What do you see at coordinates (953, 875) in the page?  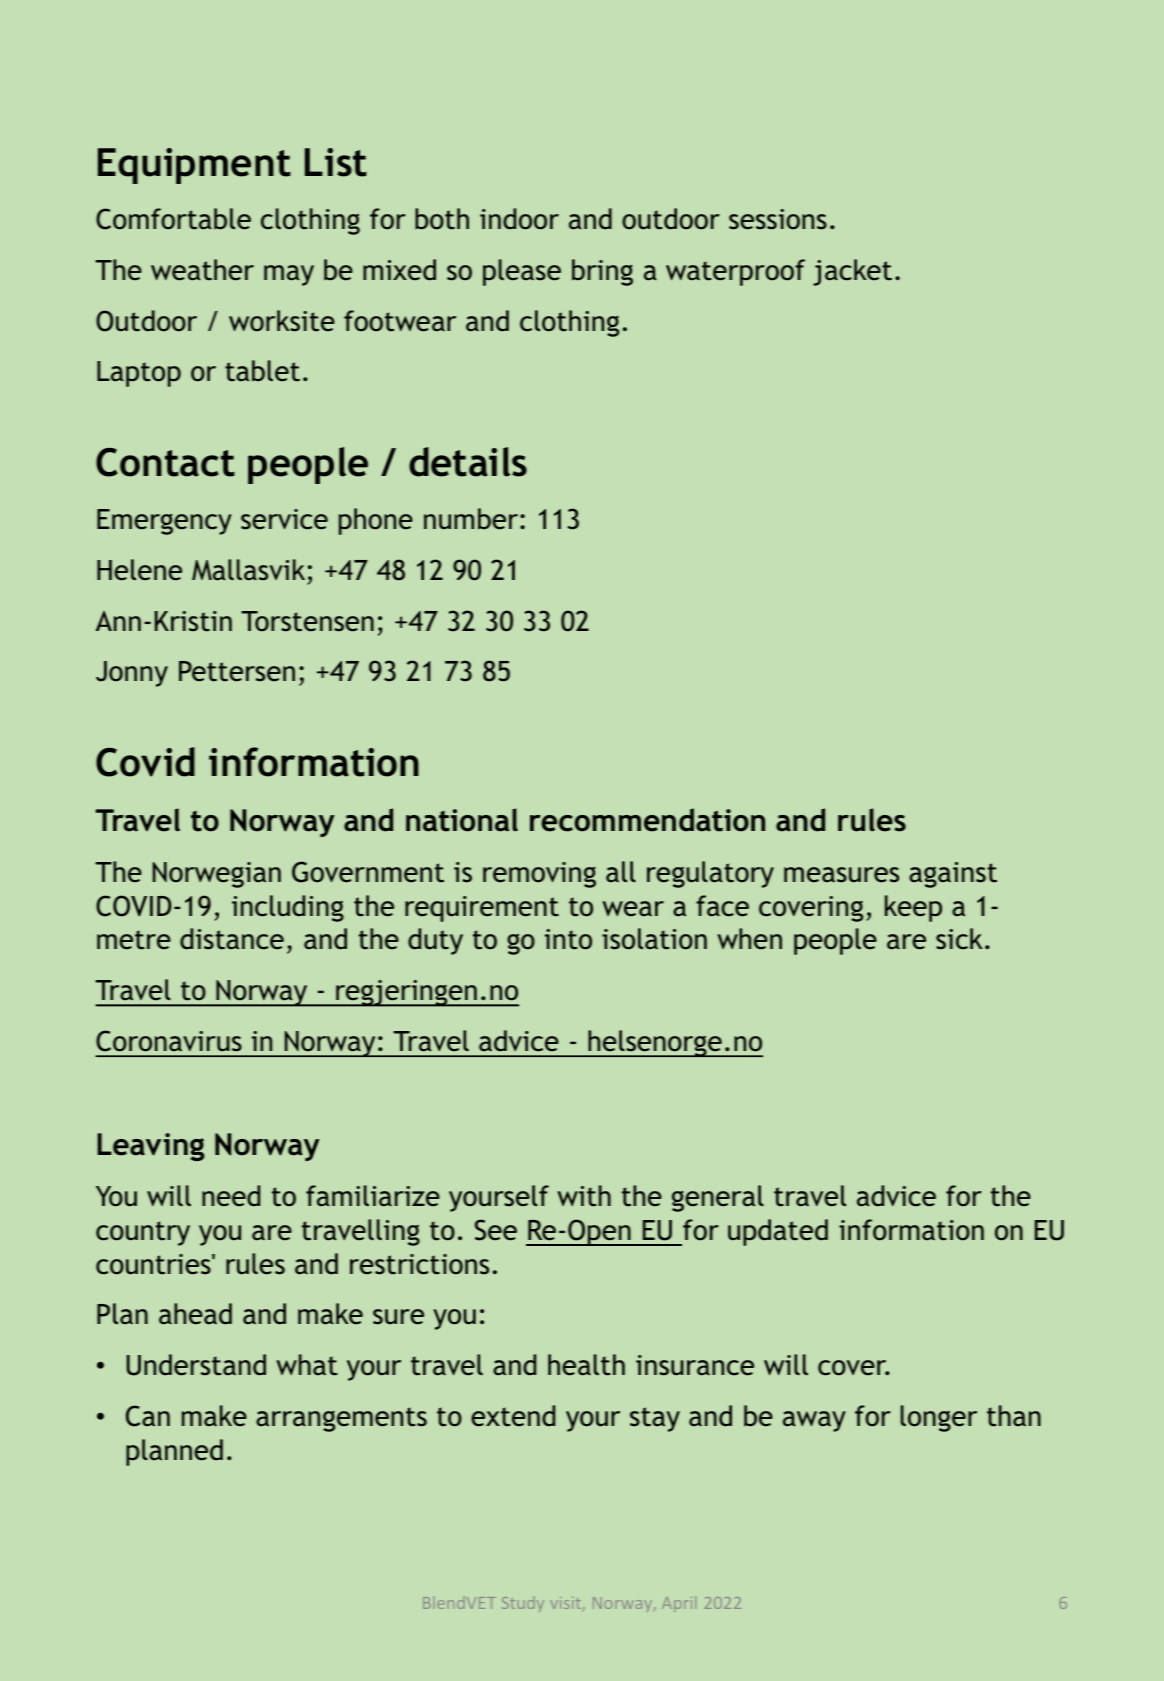 I see `against` at bounding box center [953, 875].
